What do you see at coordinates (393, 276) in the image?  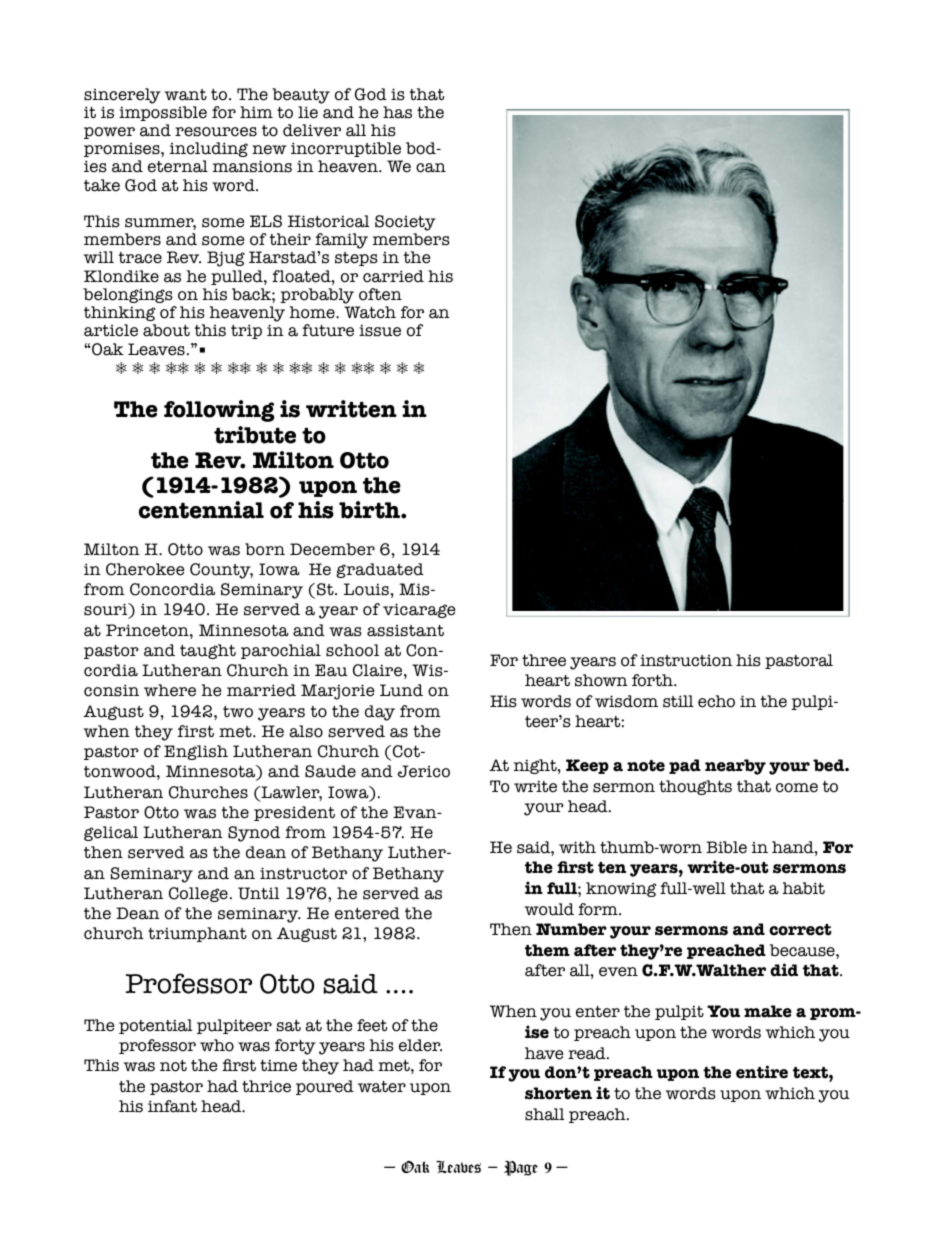 I see `carried` at bounding box center [393, 276].
